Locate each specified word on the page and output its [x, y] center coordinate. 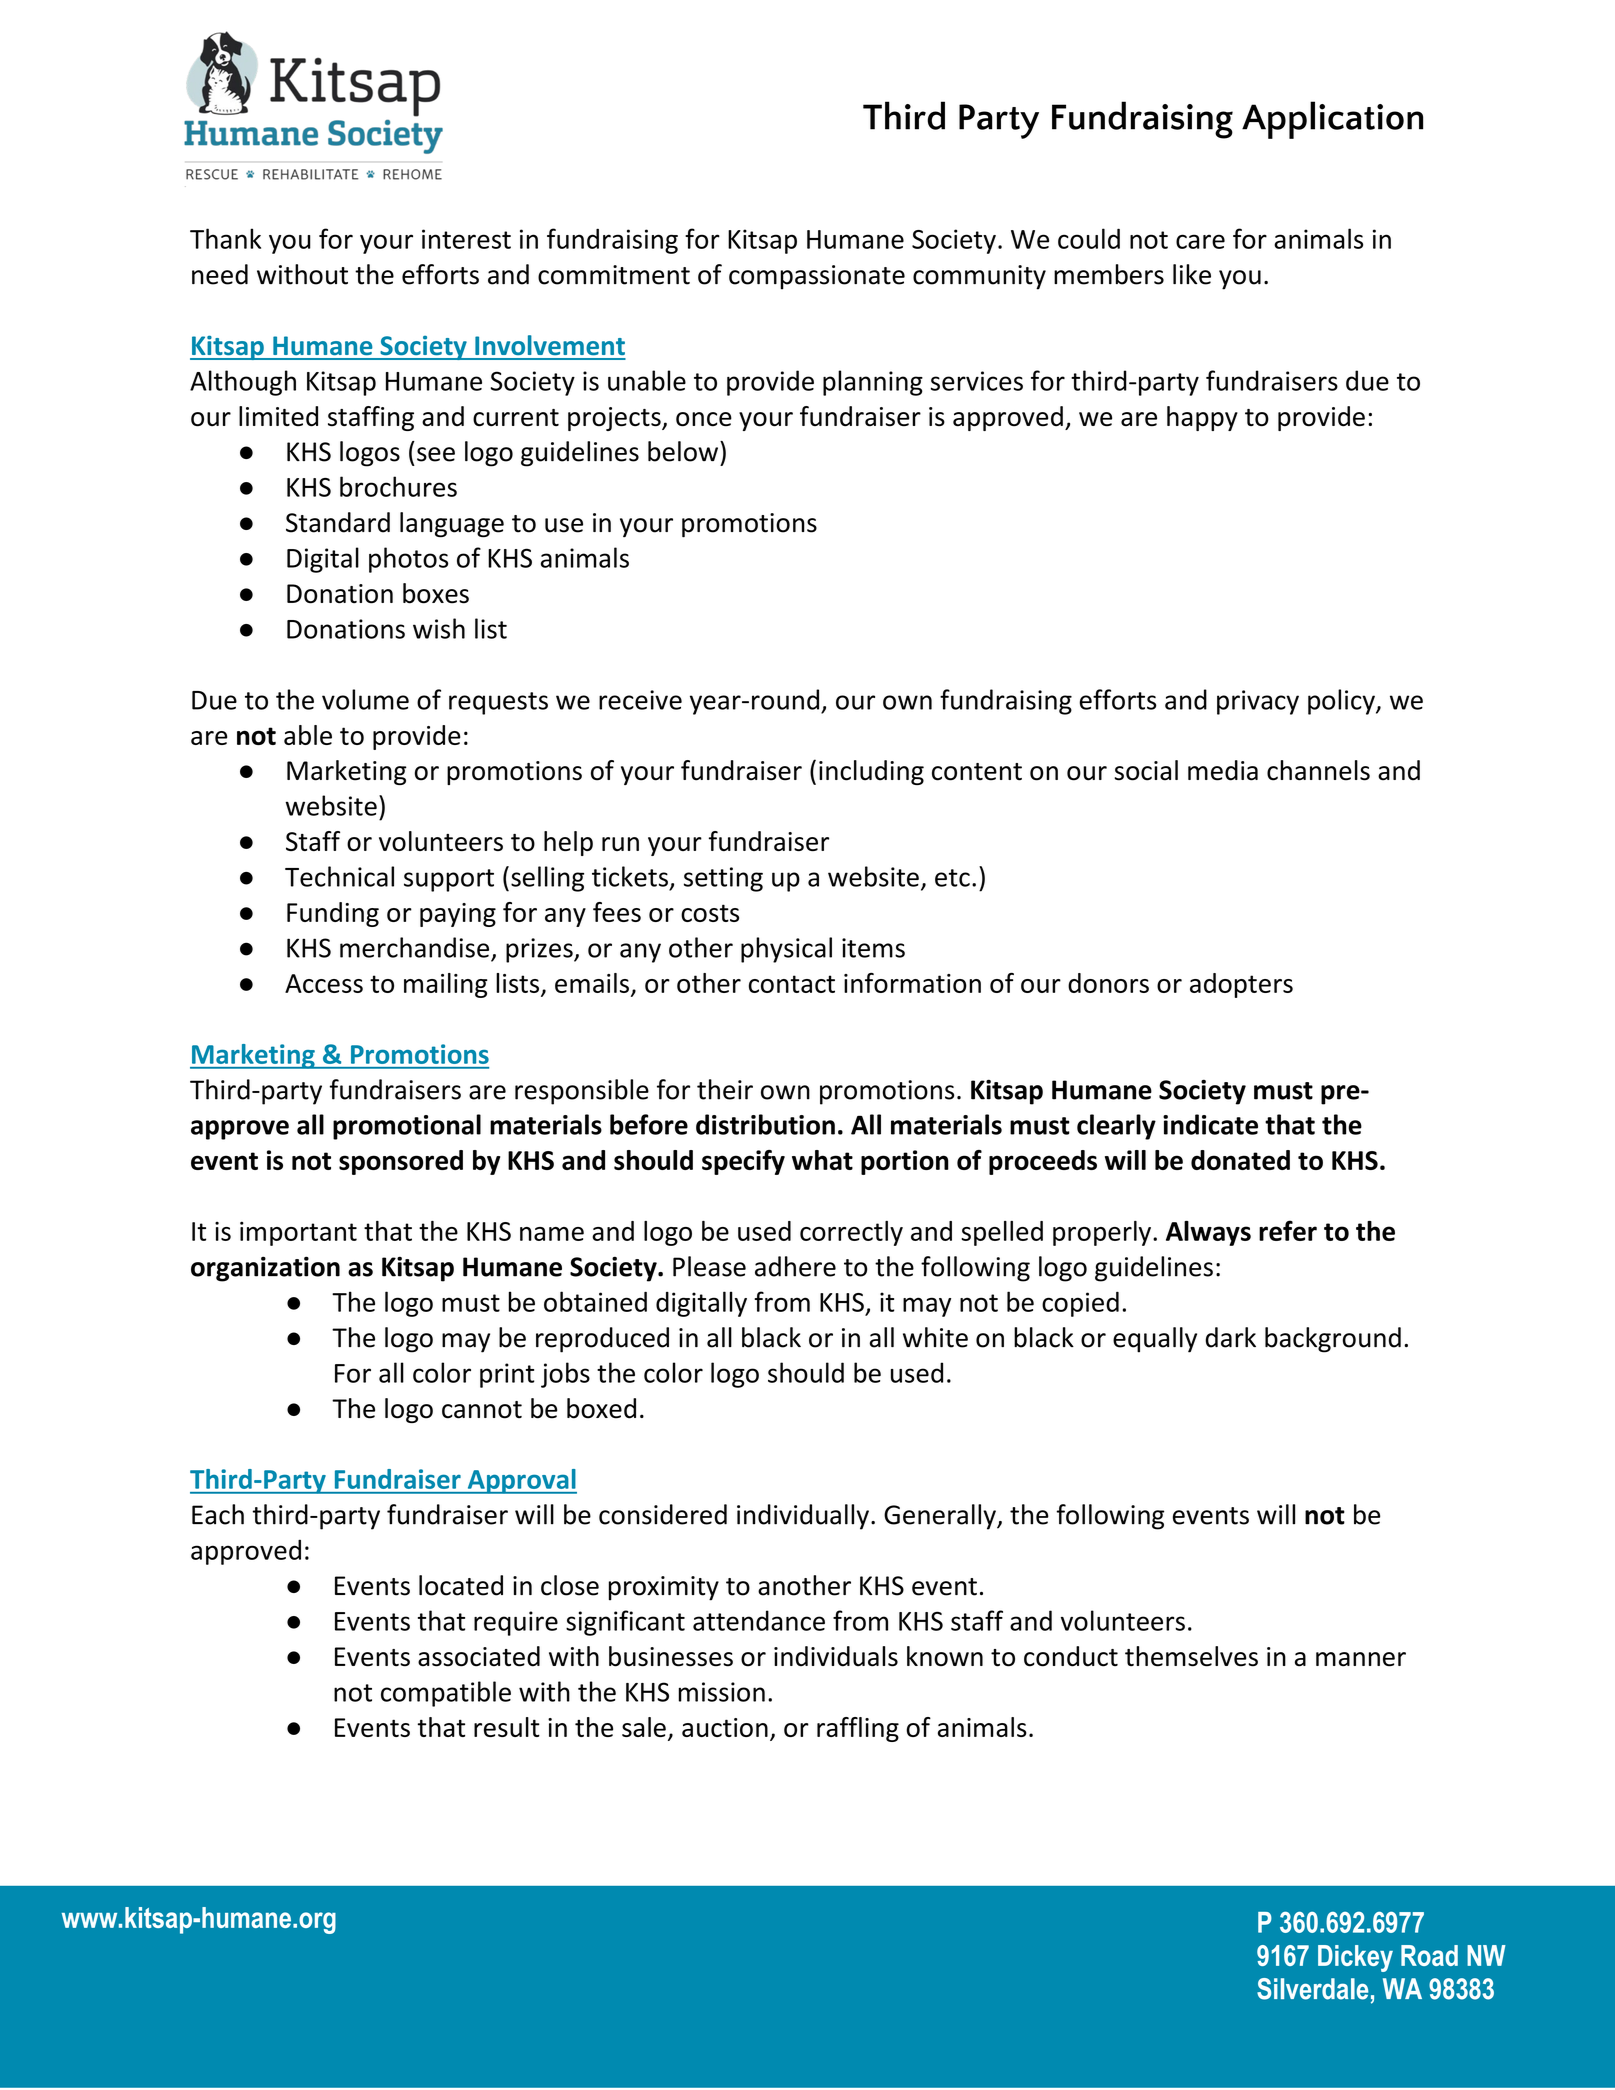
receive [640, 700]
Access [324, 983]
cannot [482, 1410]
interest [466, 239]
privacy [1258, 702]
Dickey [1355, 1958]
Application [1332, 120]
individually [803, 1517]
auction [725, 1727]
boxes [436, 593]
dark [1230, 1337]
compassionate [817, 277]
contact [792, 984]
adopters [1241, 985]
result [507, 1727]
